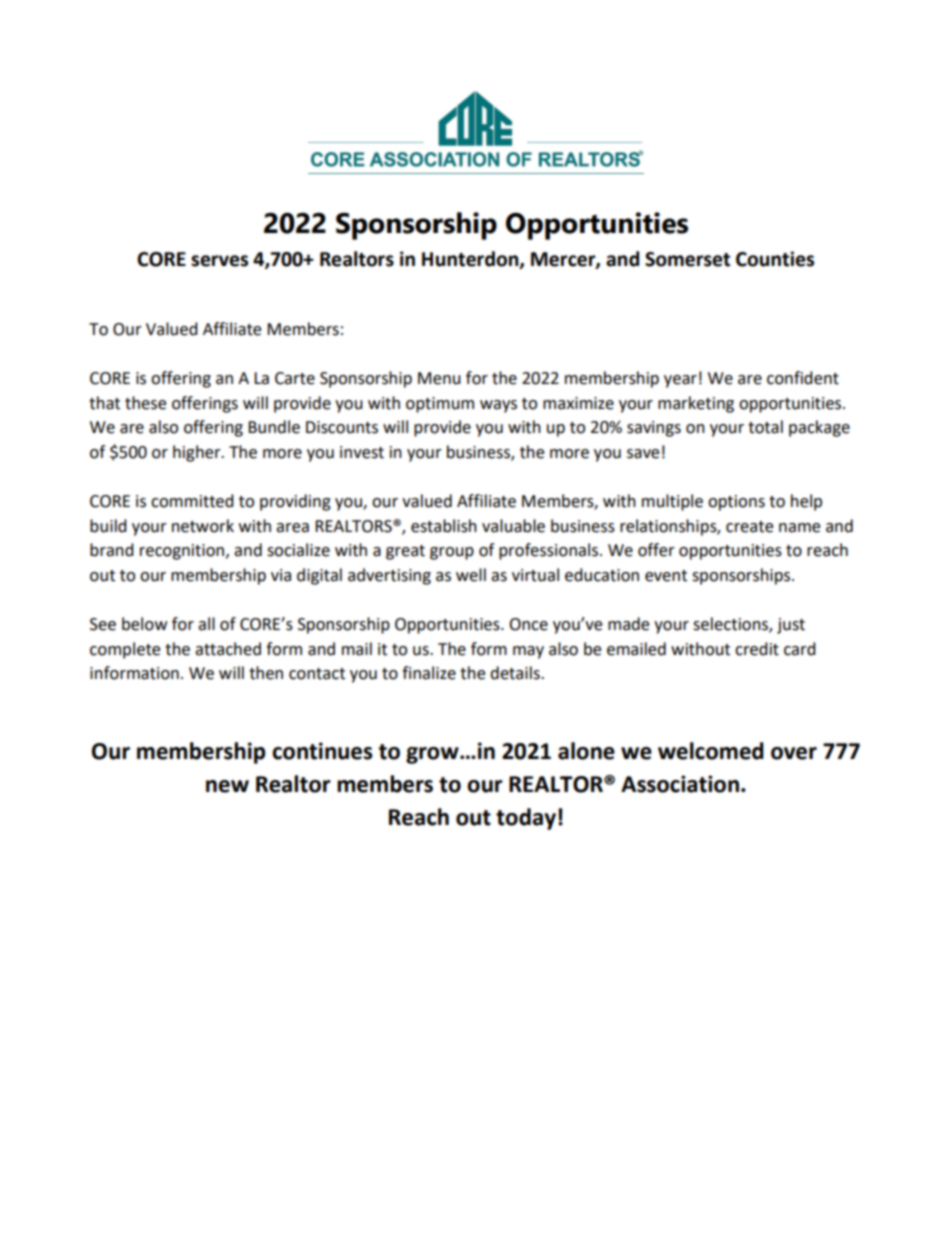  I want to click on all, so click(206, 624).
